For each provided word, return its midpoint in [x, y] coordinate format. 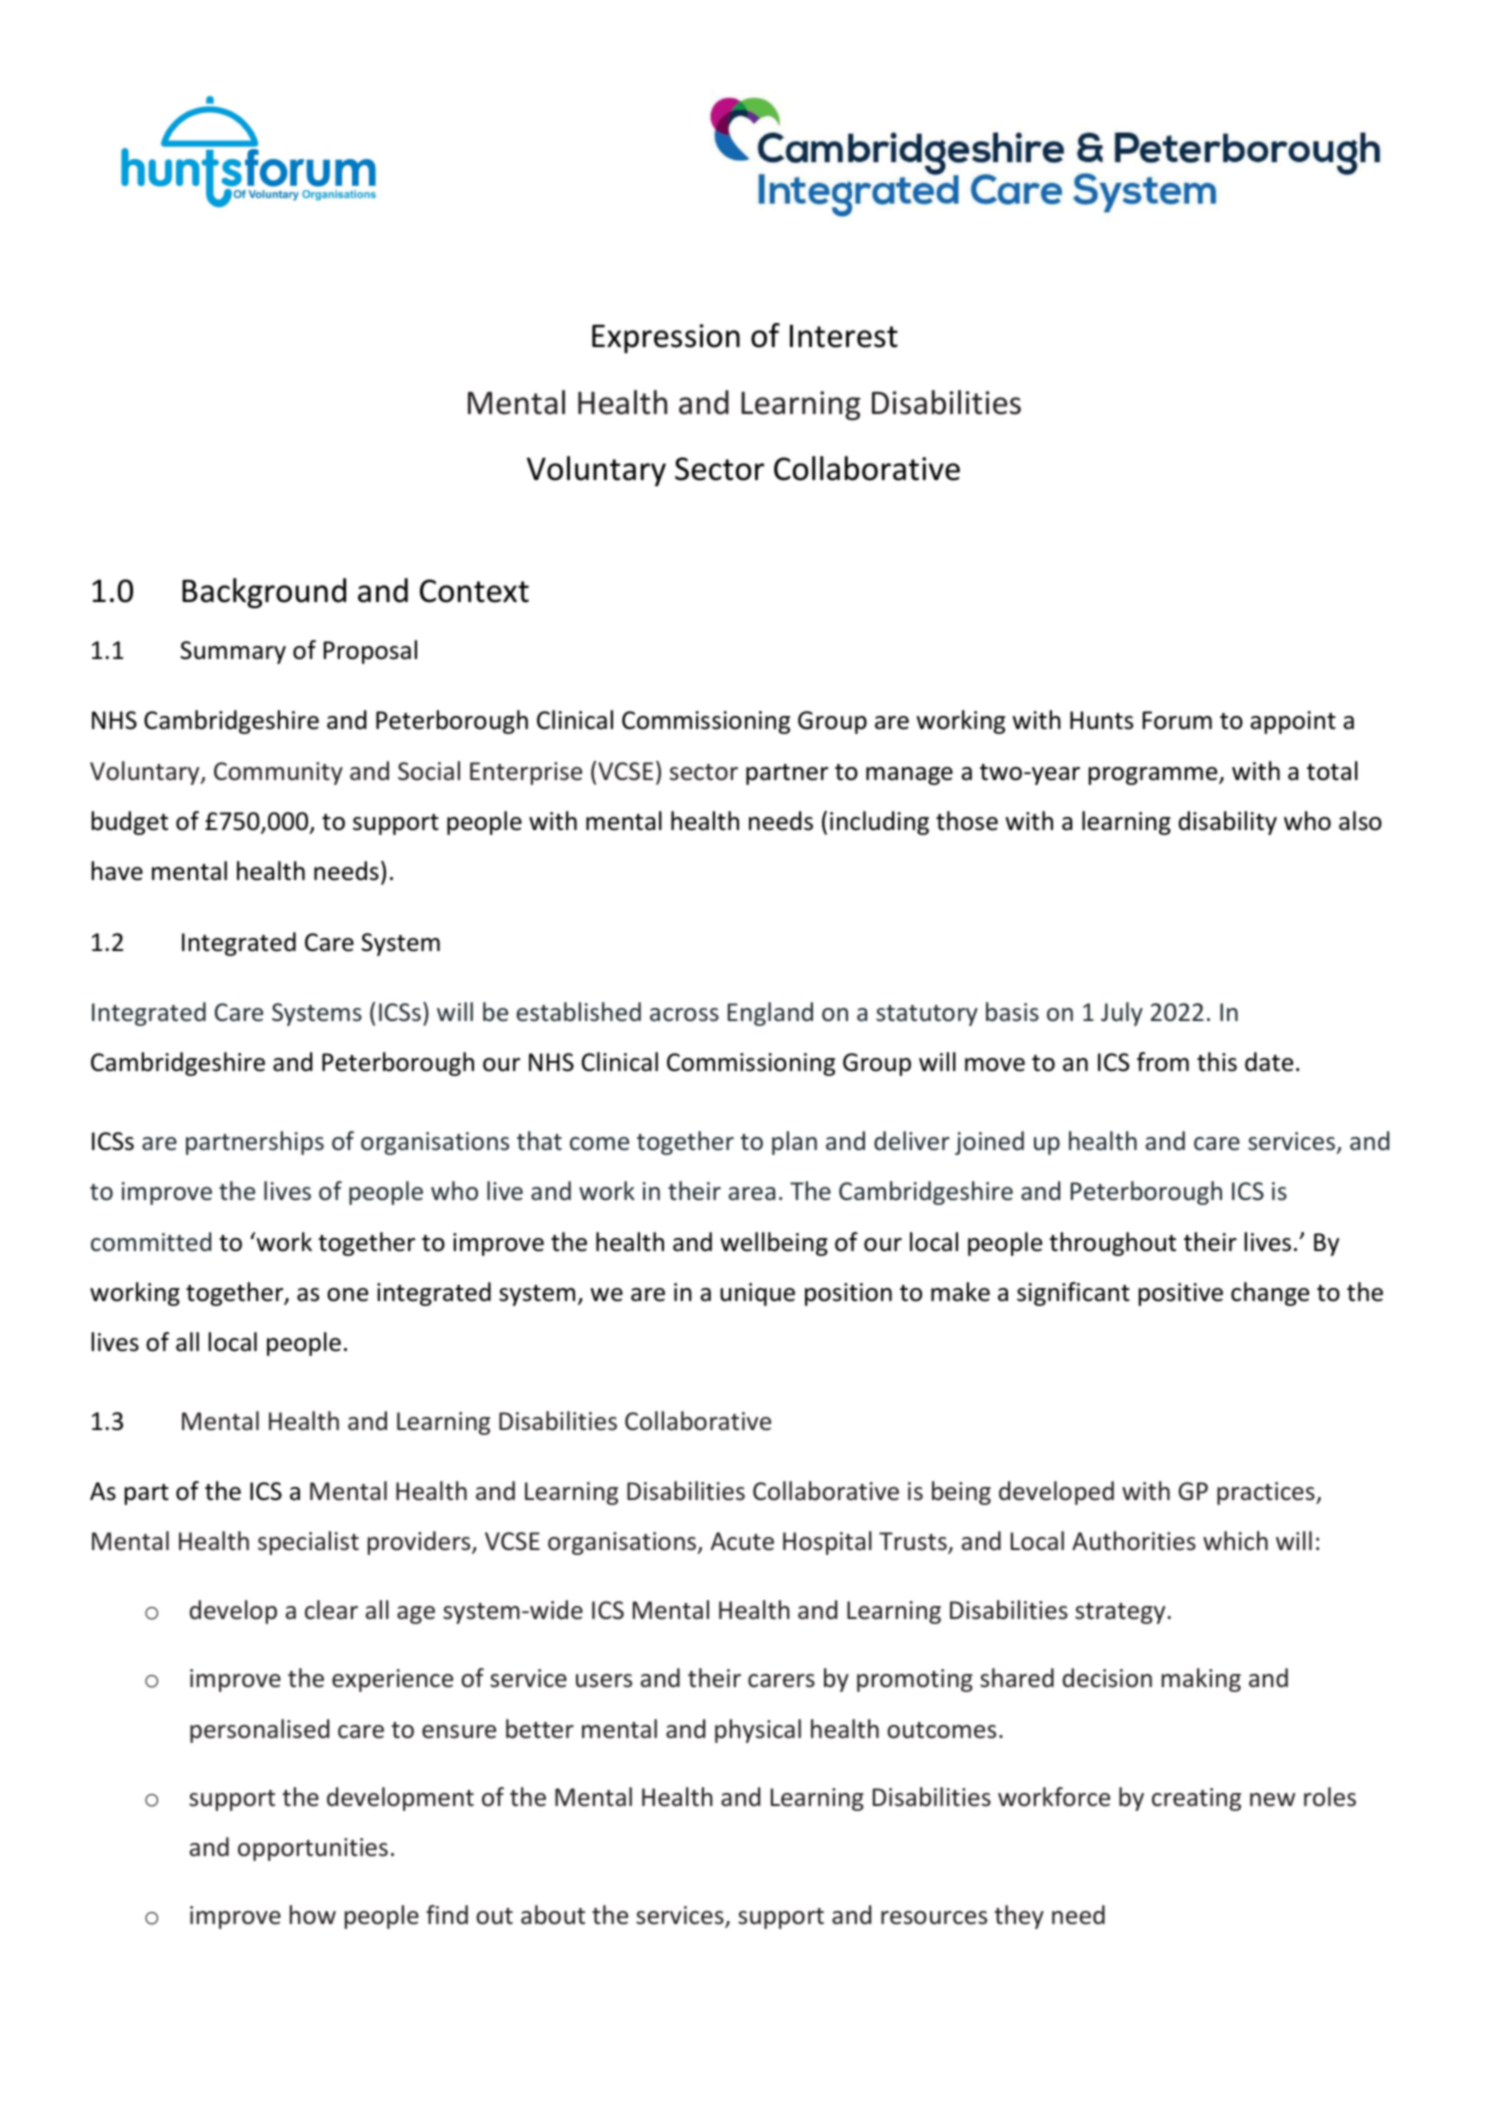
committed [151, 1242]
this [1217, 1062]
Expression [666, 339]
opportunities [313, 1849]
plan [794, 1143]
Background [264, 593]
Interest [844, 336]
